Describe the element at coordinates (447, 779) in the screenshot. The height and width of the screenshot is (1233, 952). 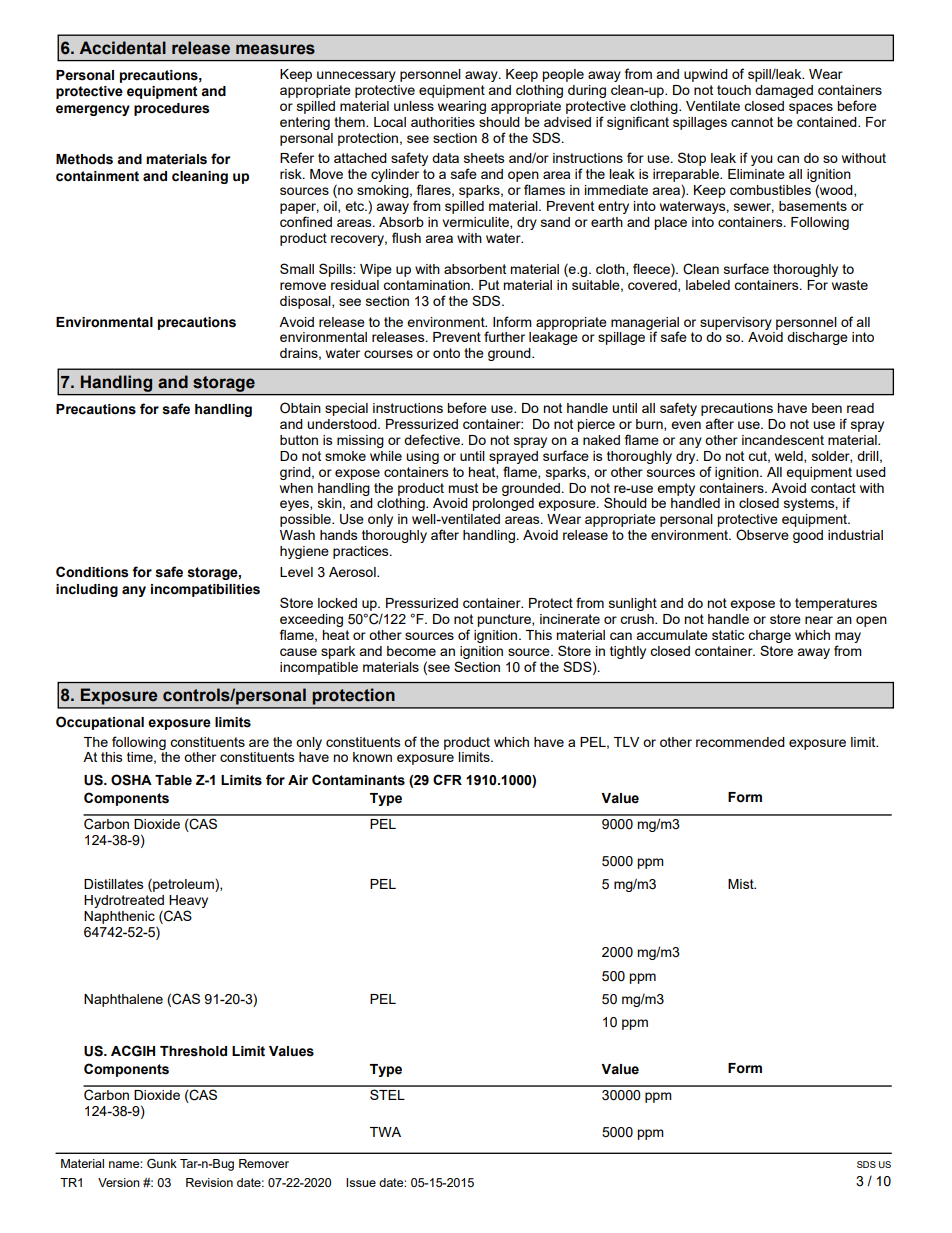
I see `CFR` at that location.
